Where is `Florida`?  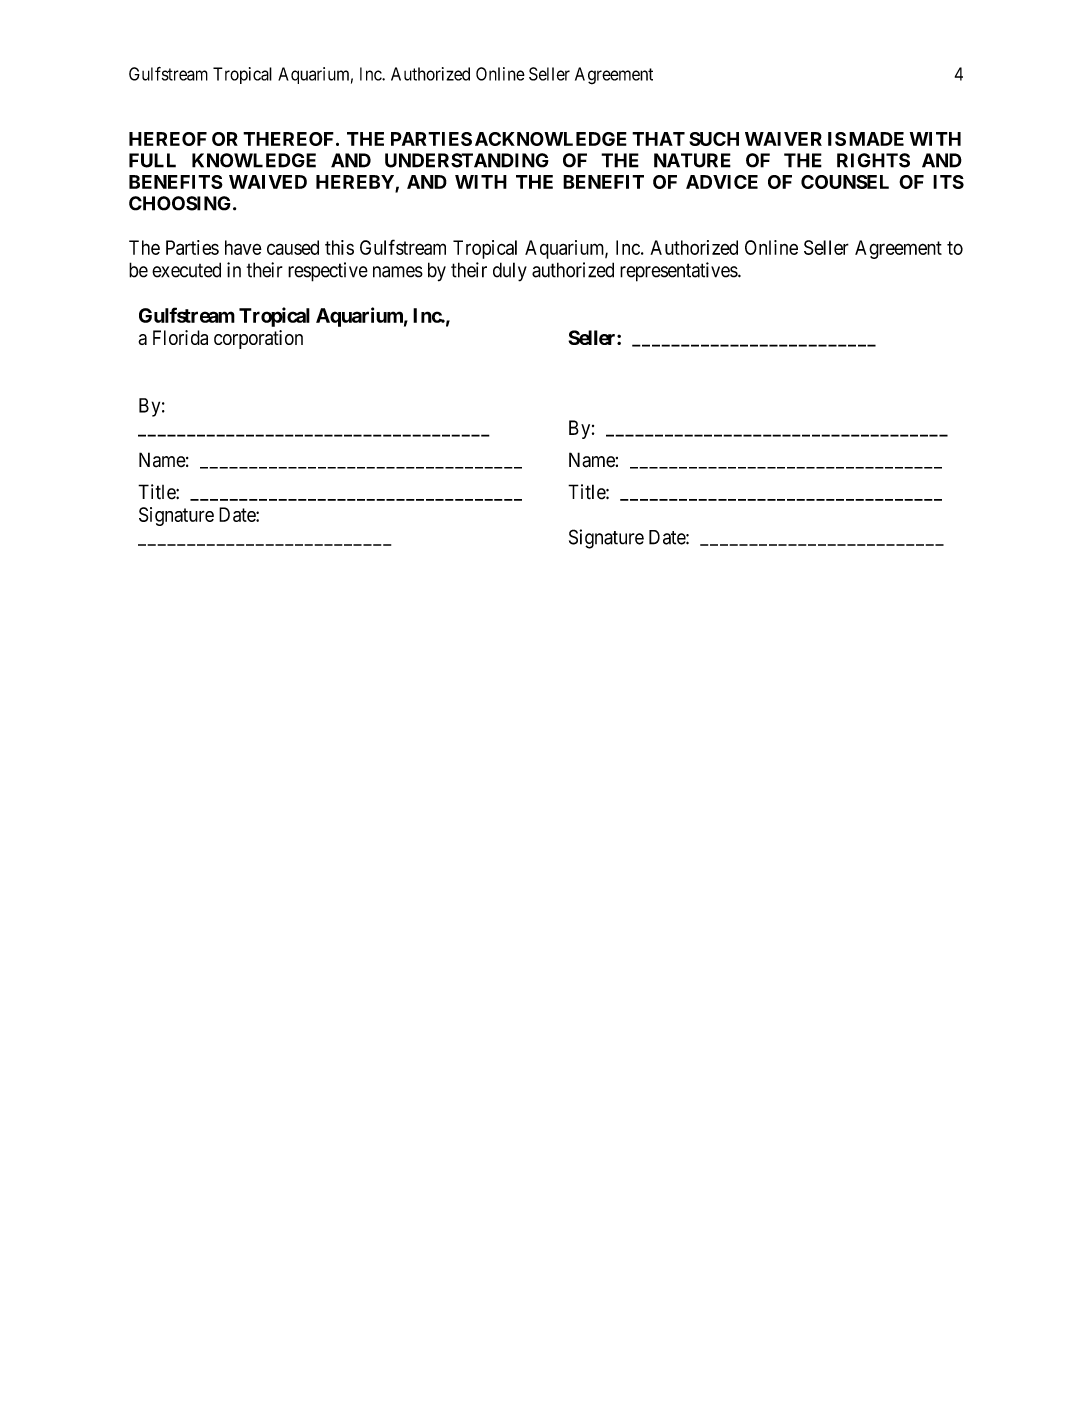
Florida is located at coordinates (180, 337).
